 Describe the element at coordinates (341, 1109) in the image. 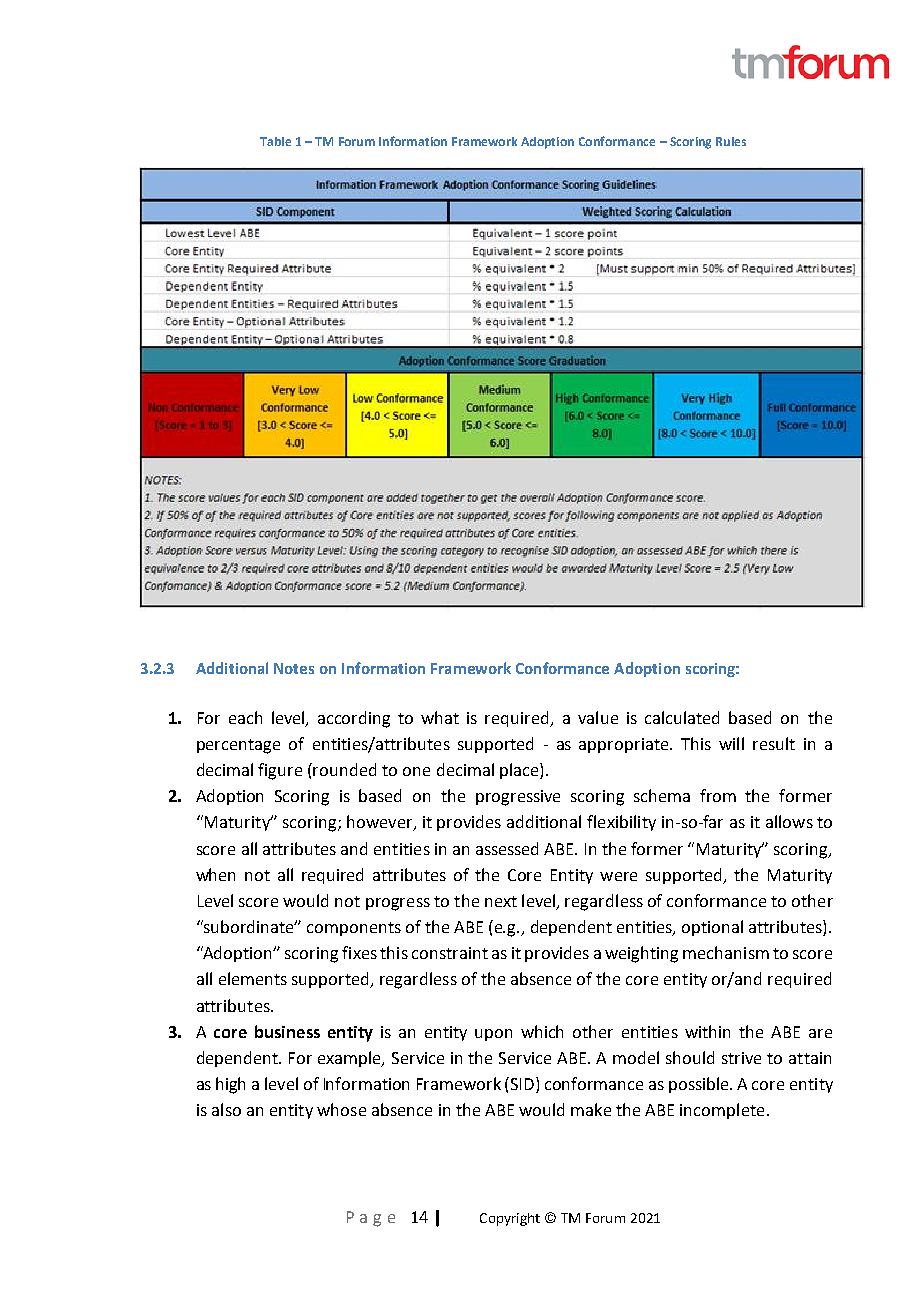

I see `whose` at that location.
